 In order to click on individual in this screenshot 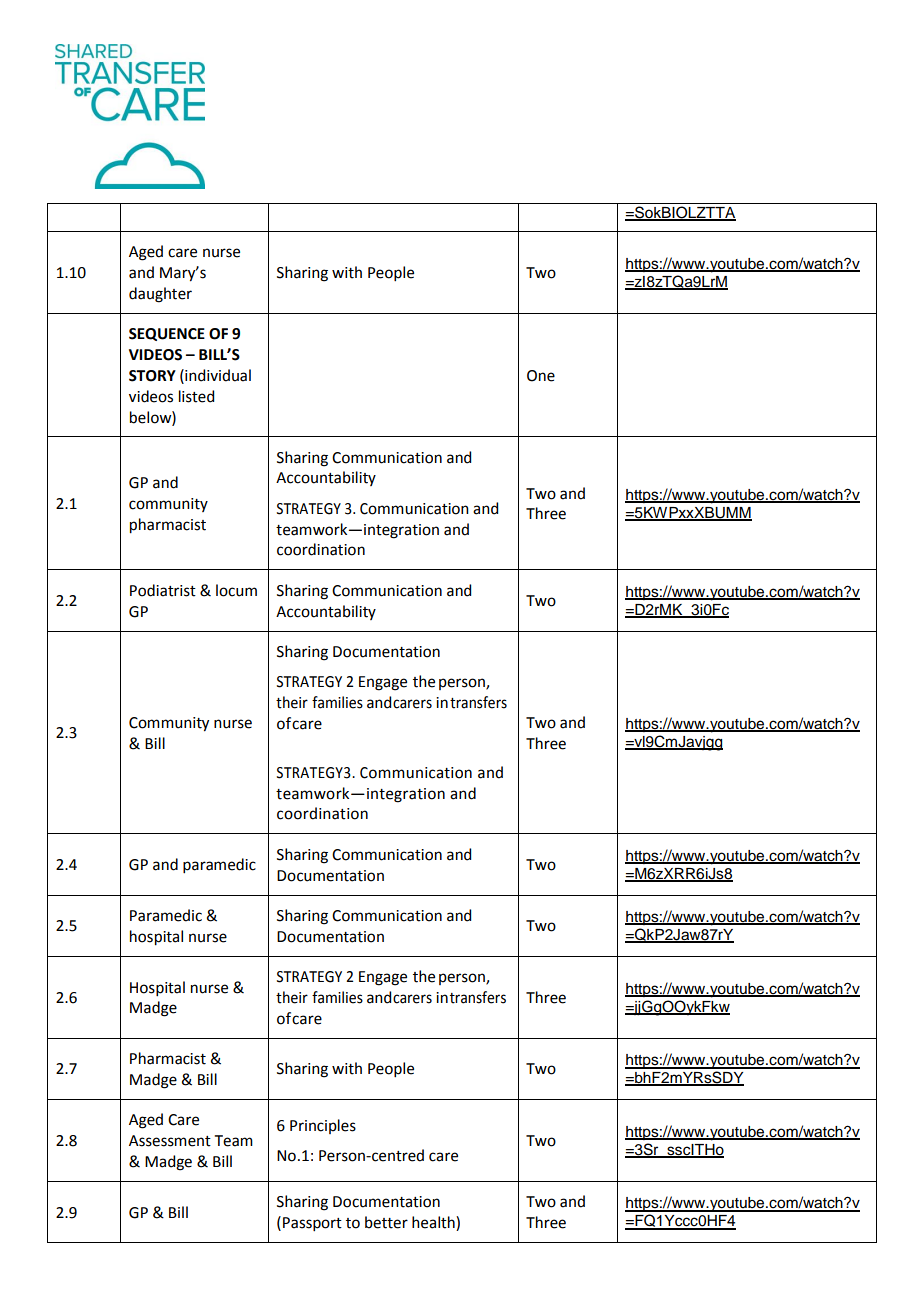, I will do `click(217, 375)`.
